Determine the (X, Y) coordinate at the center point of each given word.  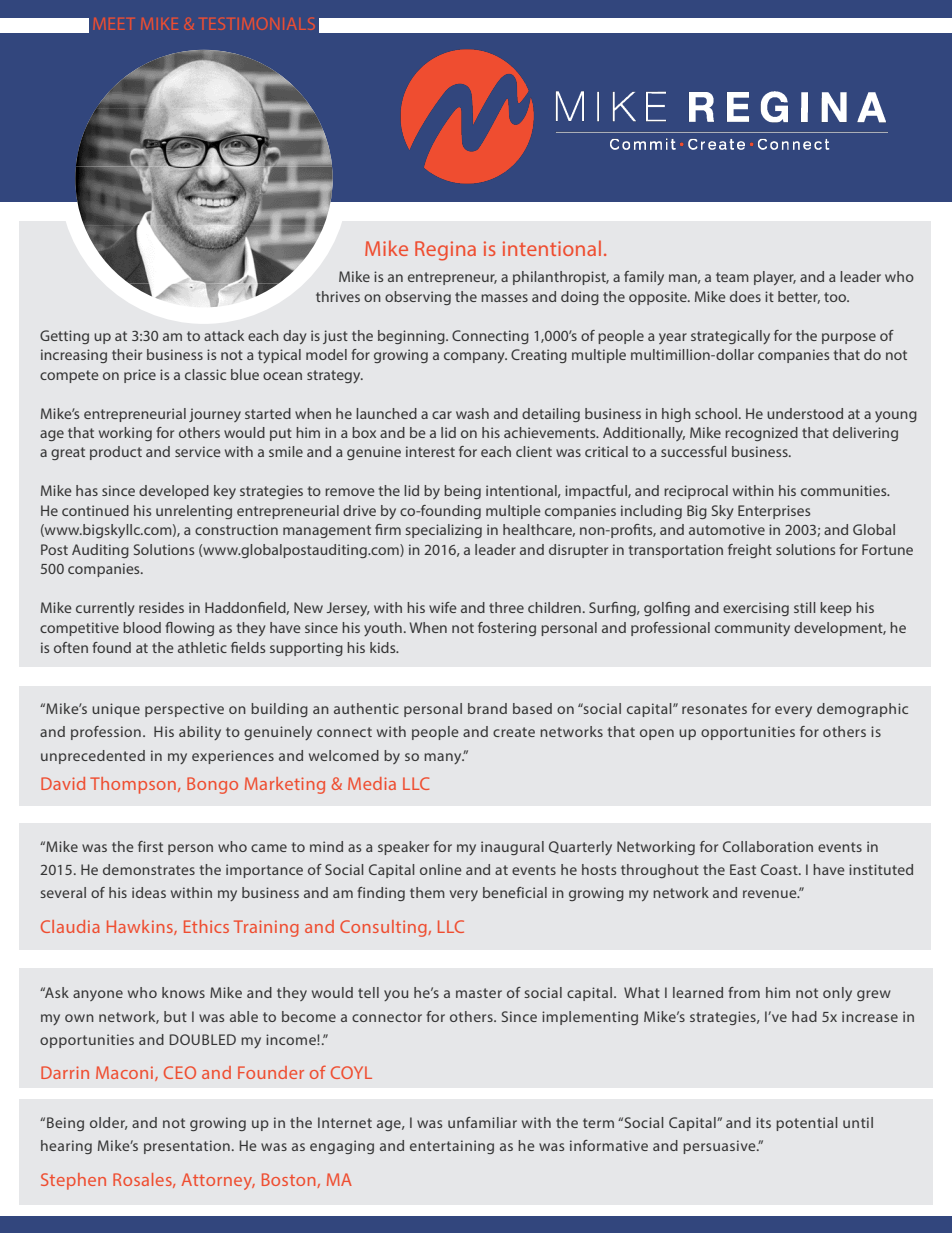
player (775, 278)
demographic (862, 710)
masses (504, 298)
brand (487, 708)
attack (224, 335)
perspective (184, 710)
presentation (187, 1147)
